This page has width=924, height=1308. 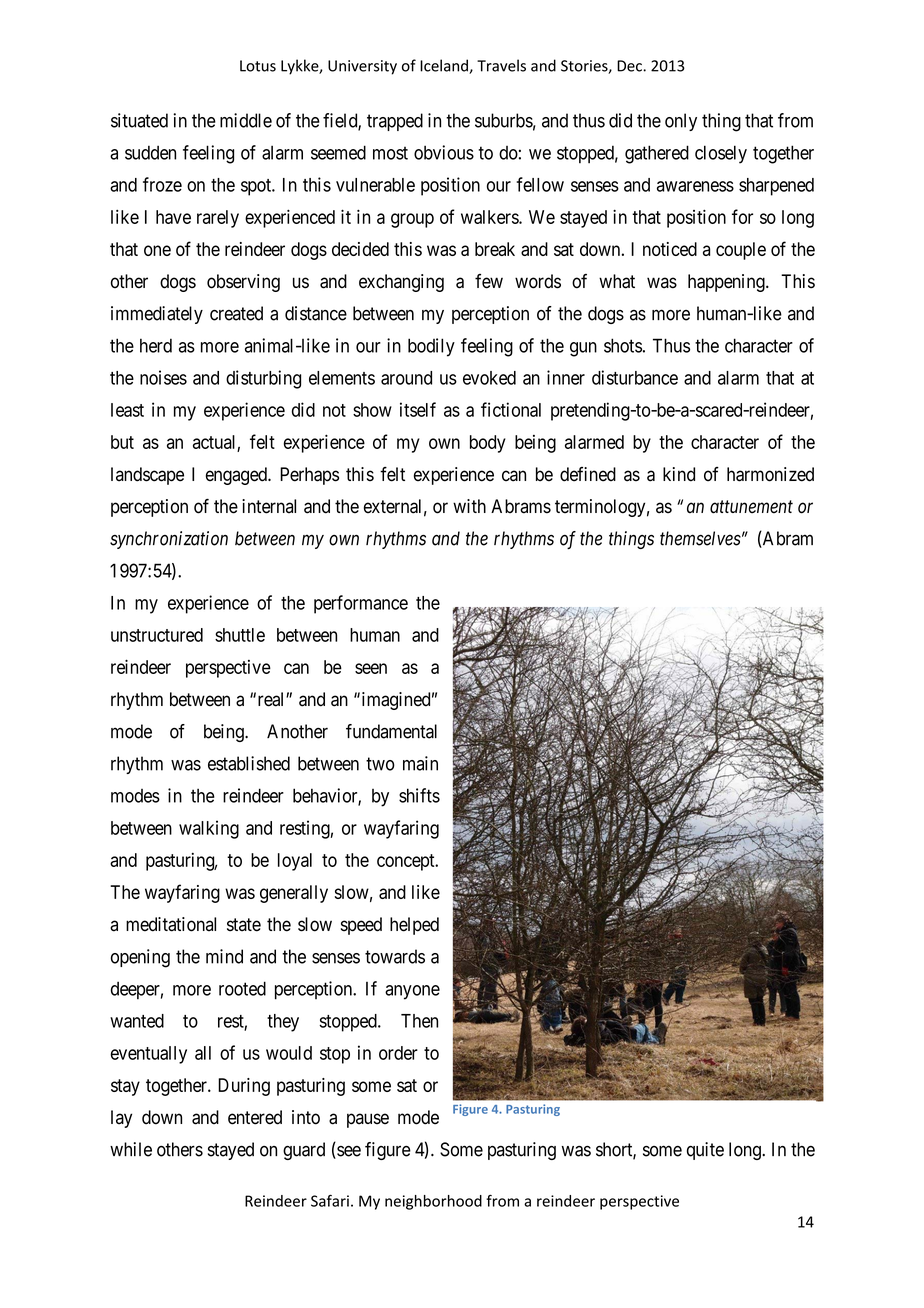 What do you see at coordinates (433, 1202) in the page?
I see `neighborhood` at bounding box center [433, 1202].
